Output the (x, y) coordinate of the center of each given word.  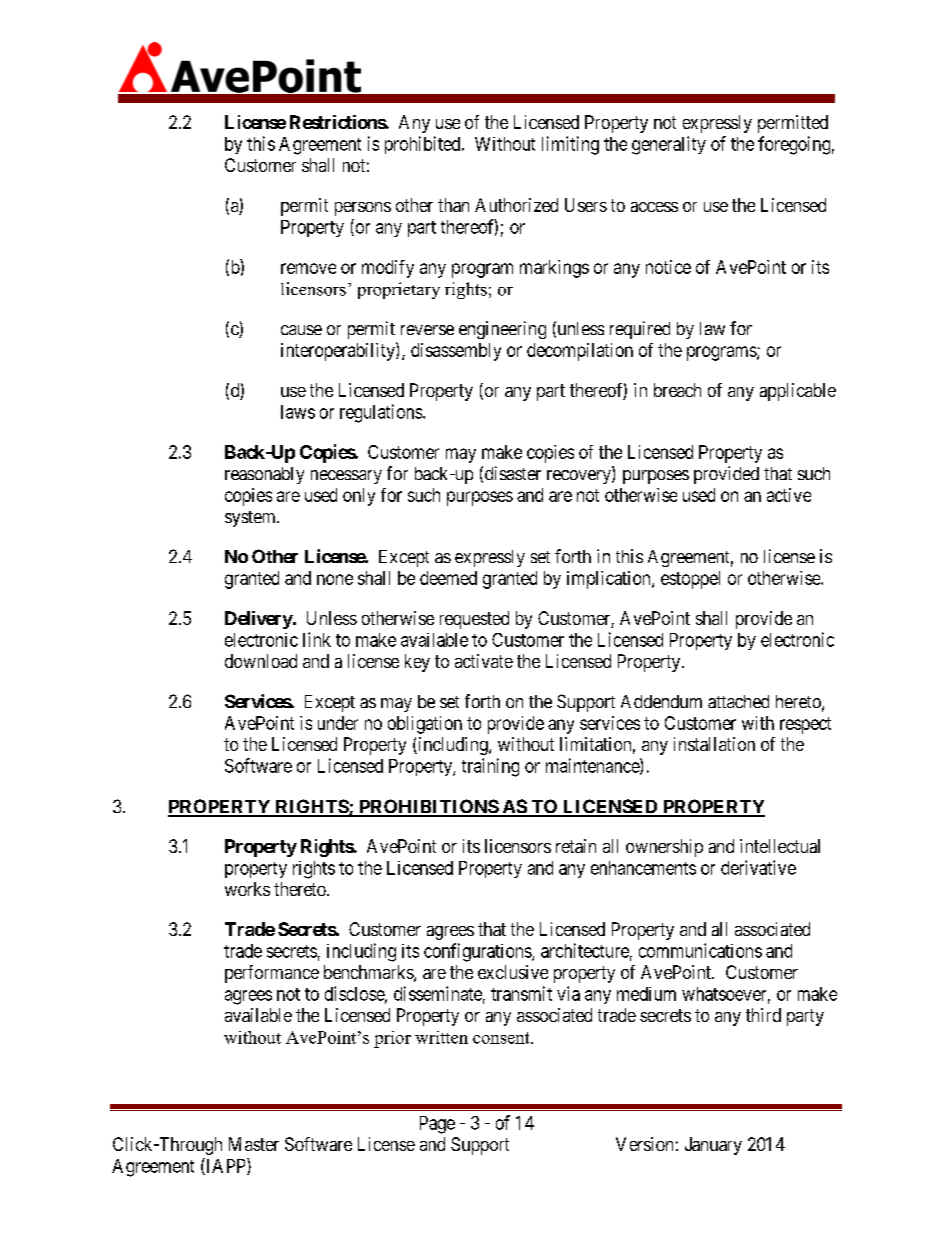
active (789, 495)
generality (669, 145)
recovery (580, 477)
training (490, 767)
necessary (346, 477)
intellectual (780, 846)
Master (254, 1144)
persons (363, 209)
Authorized (516, 205)
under (338, 723)
